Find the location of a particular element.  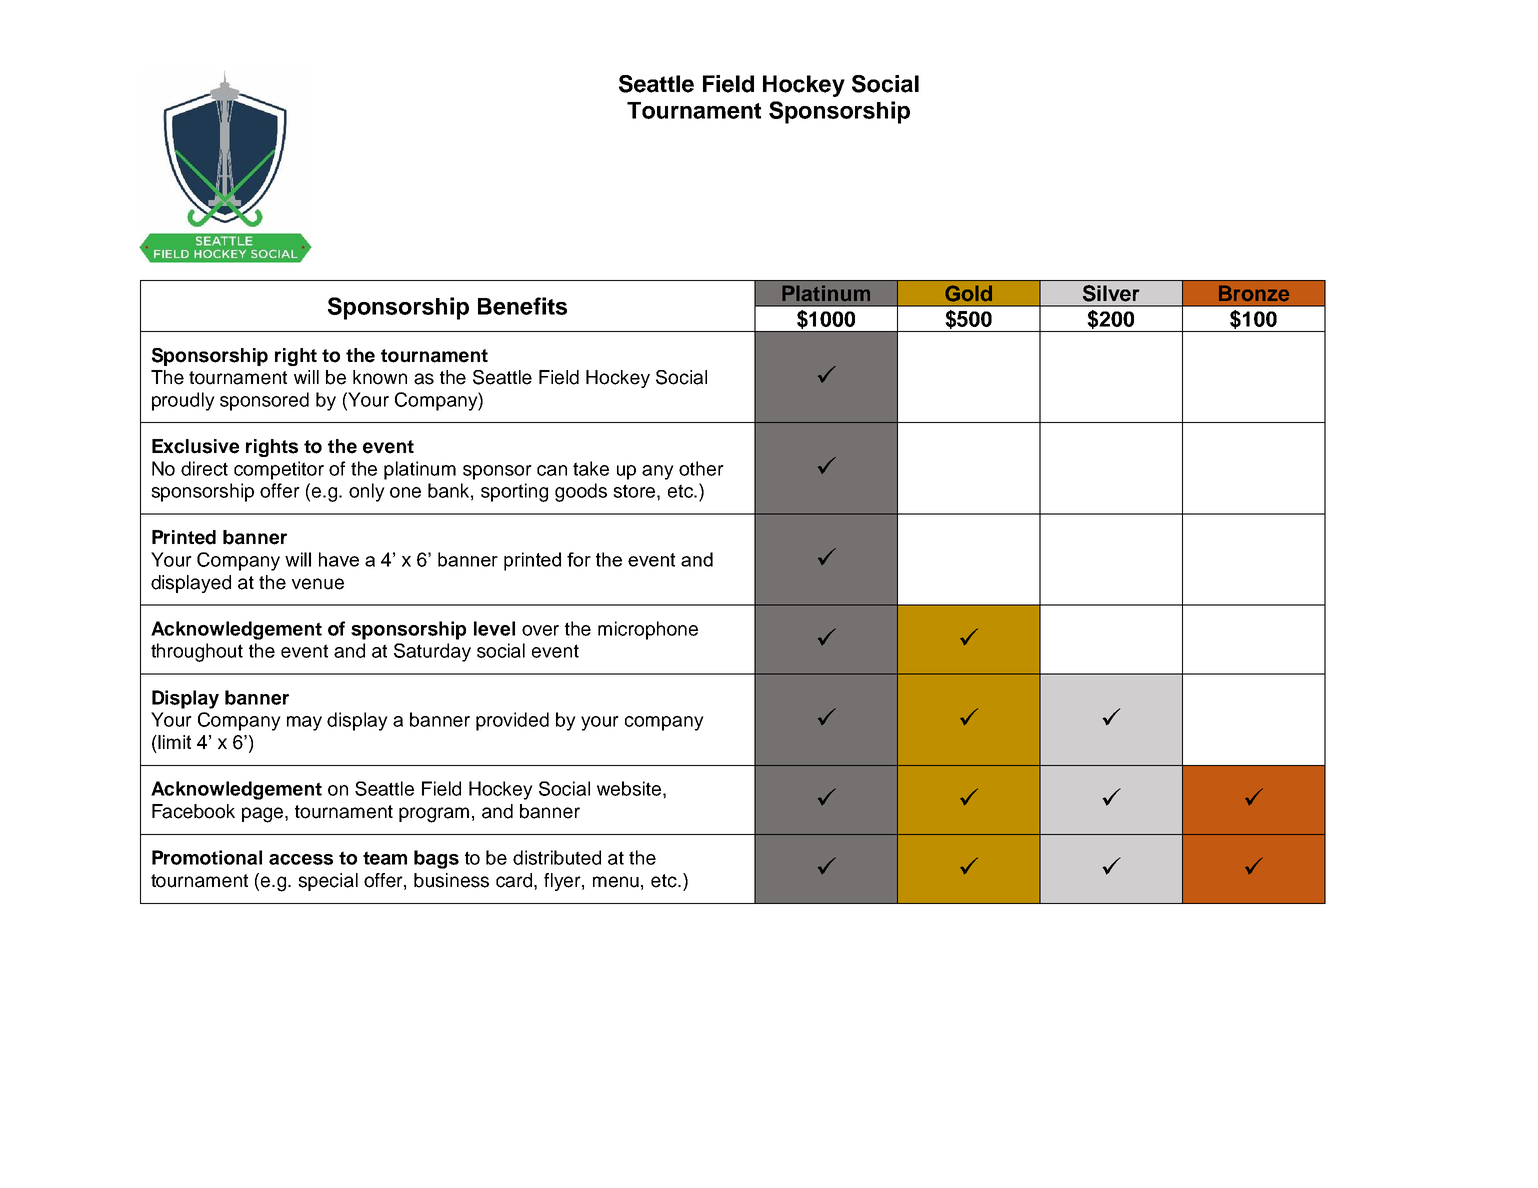

access is located at coordinates (301, 859).
